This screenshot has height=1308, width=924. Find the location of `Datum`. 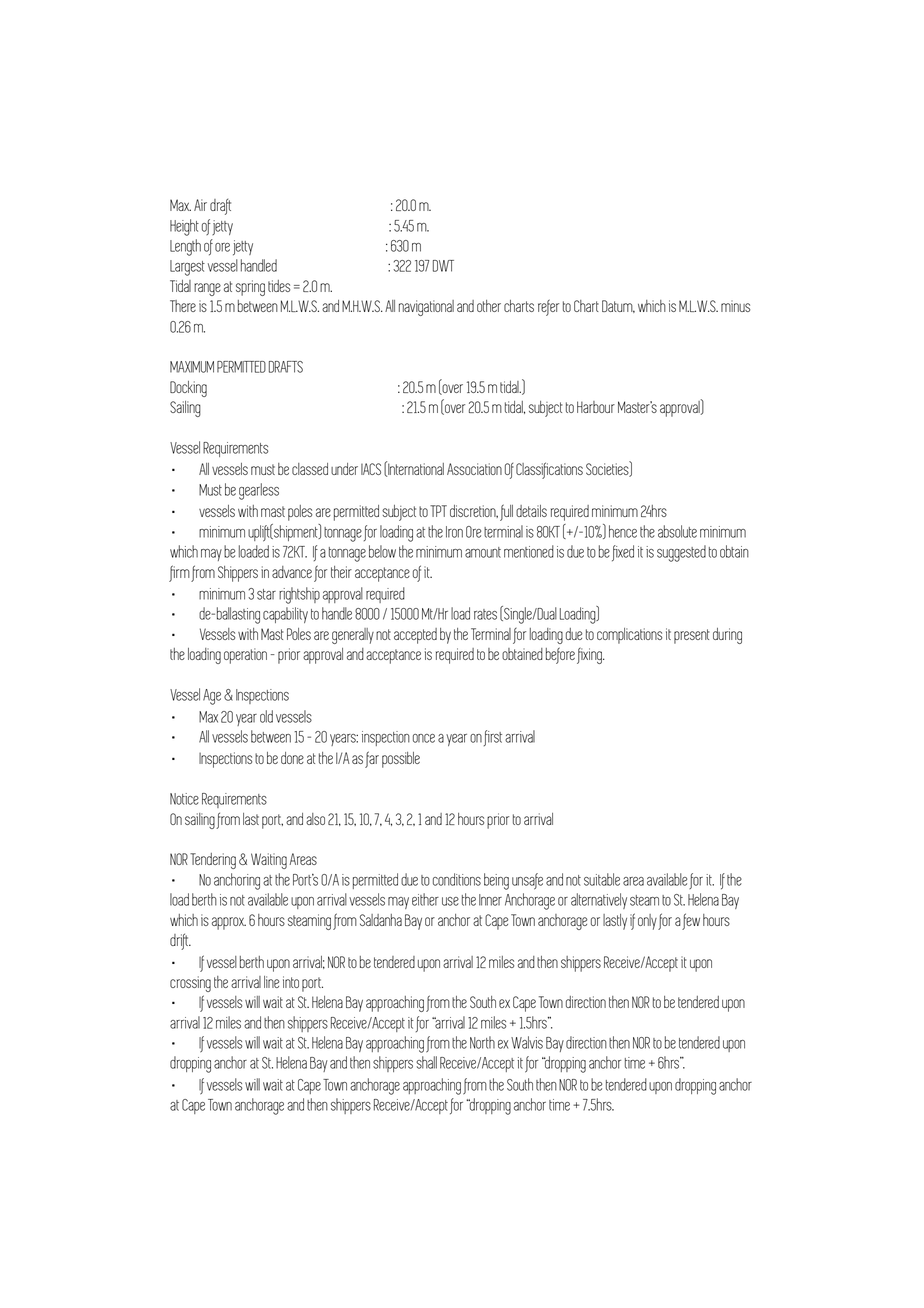

Datum is located at coordinates (618, 306).
